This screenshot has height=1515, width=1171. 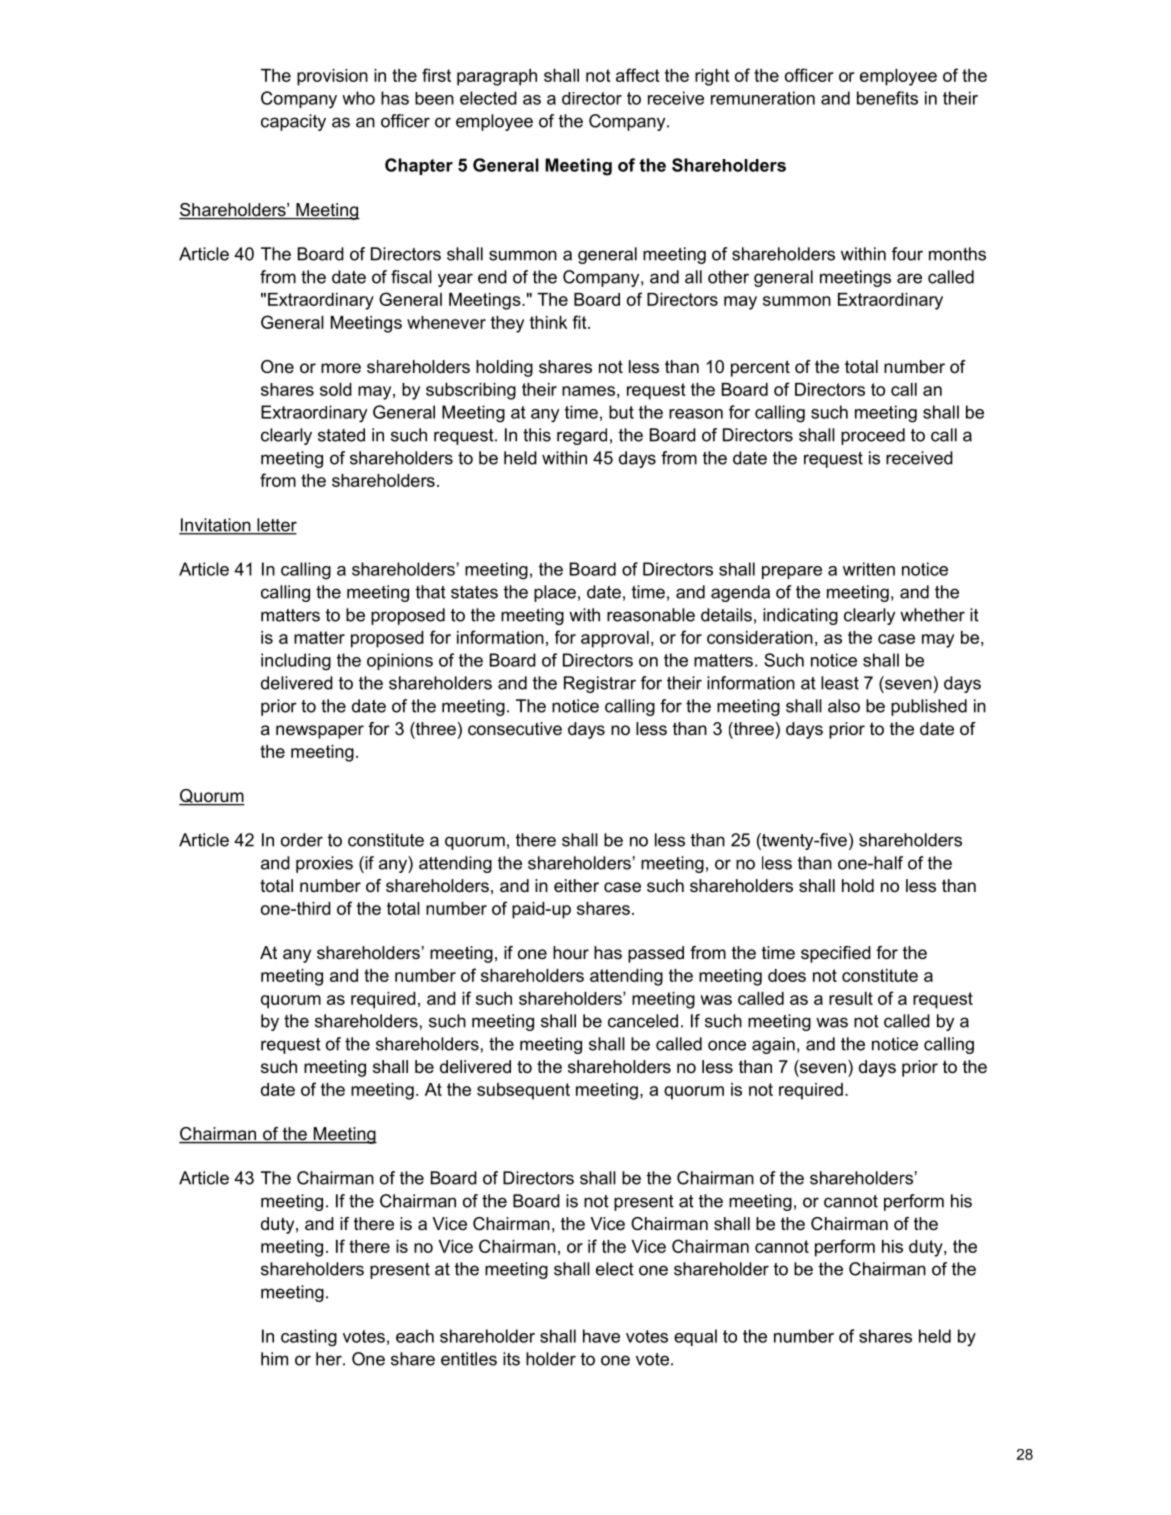 What do you see at coordinates (309, 1338) in the screenshot?
I see `casting` at bounding box center [309, 1338].
